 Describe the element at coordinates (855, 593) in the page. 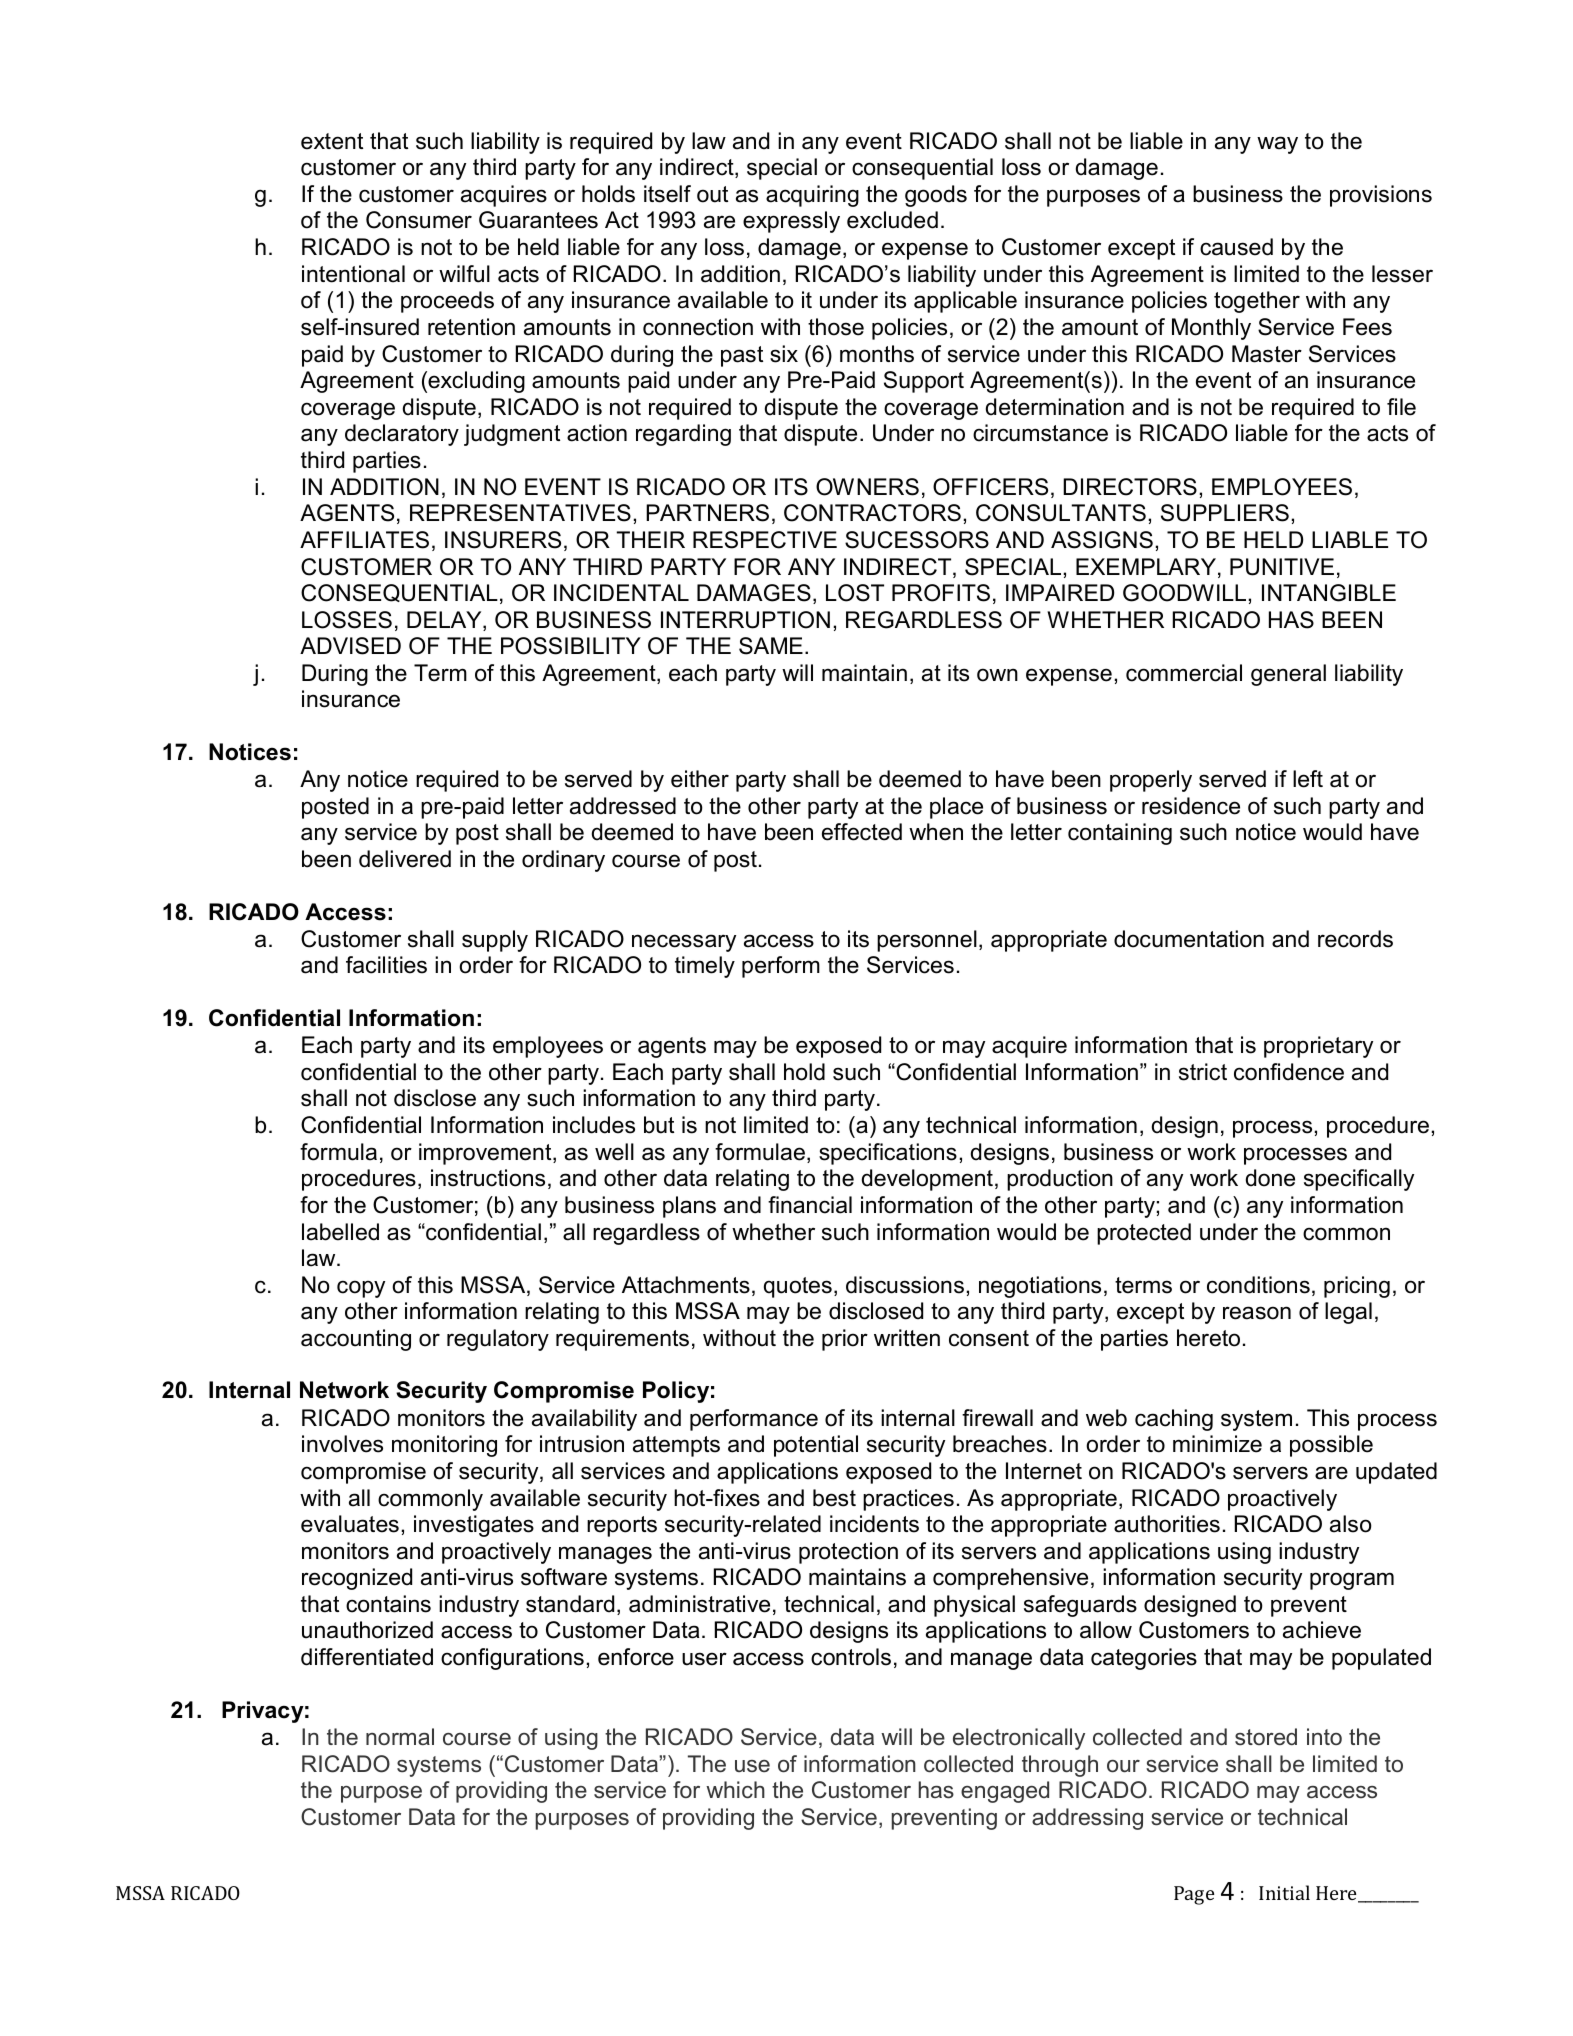

I see `LOST` at that location.
